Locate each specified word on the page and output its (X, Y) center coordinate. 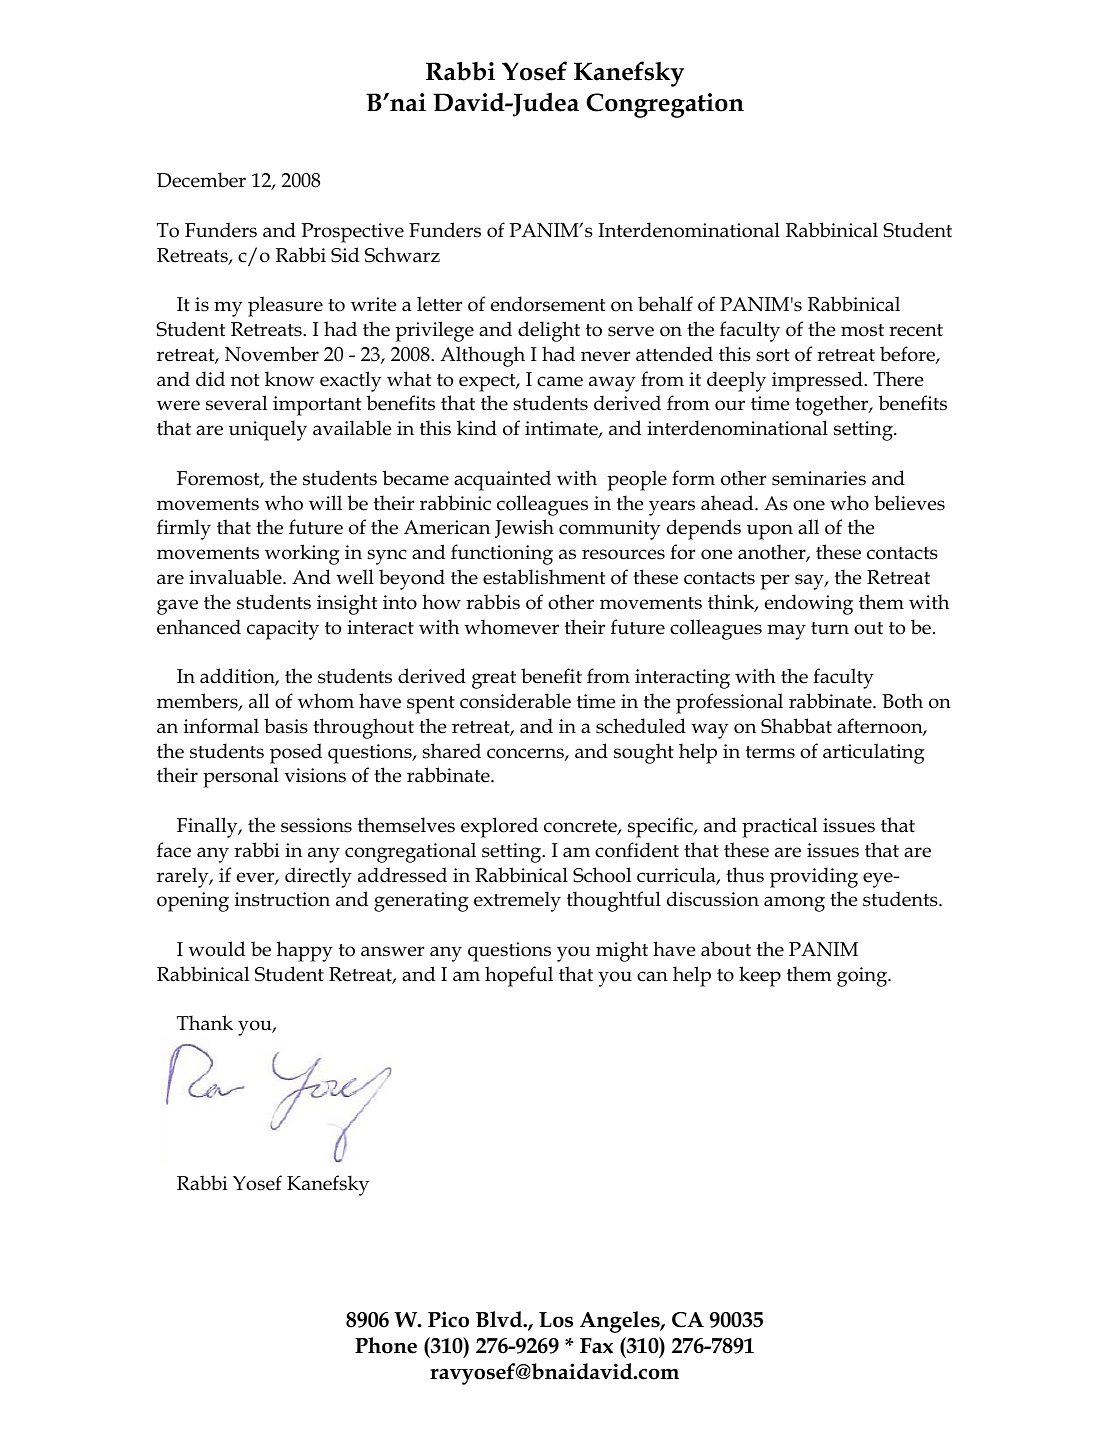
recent (916, 330)
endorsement (548, 304)
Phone (386, 1345)
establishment (544, 577)
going (863, 977)
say (810, 582)
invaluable (236, 577)
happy (305, 951)
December (201, 180)
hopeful (519, 976)
